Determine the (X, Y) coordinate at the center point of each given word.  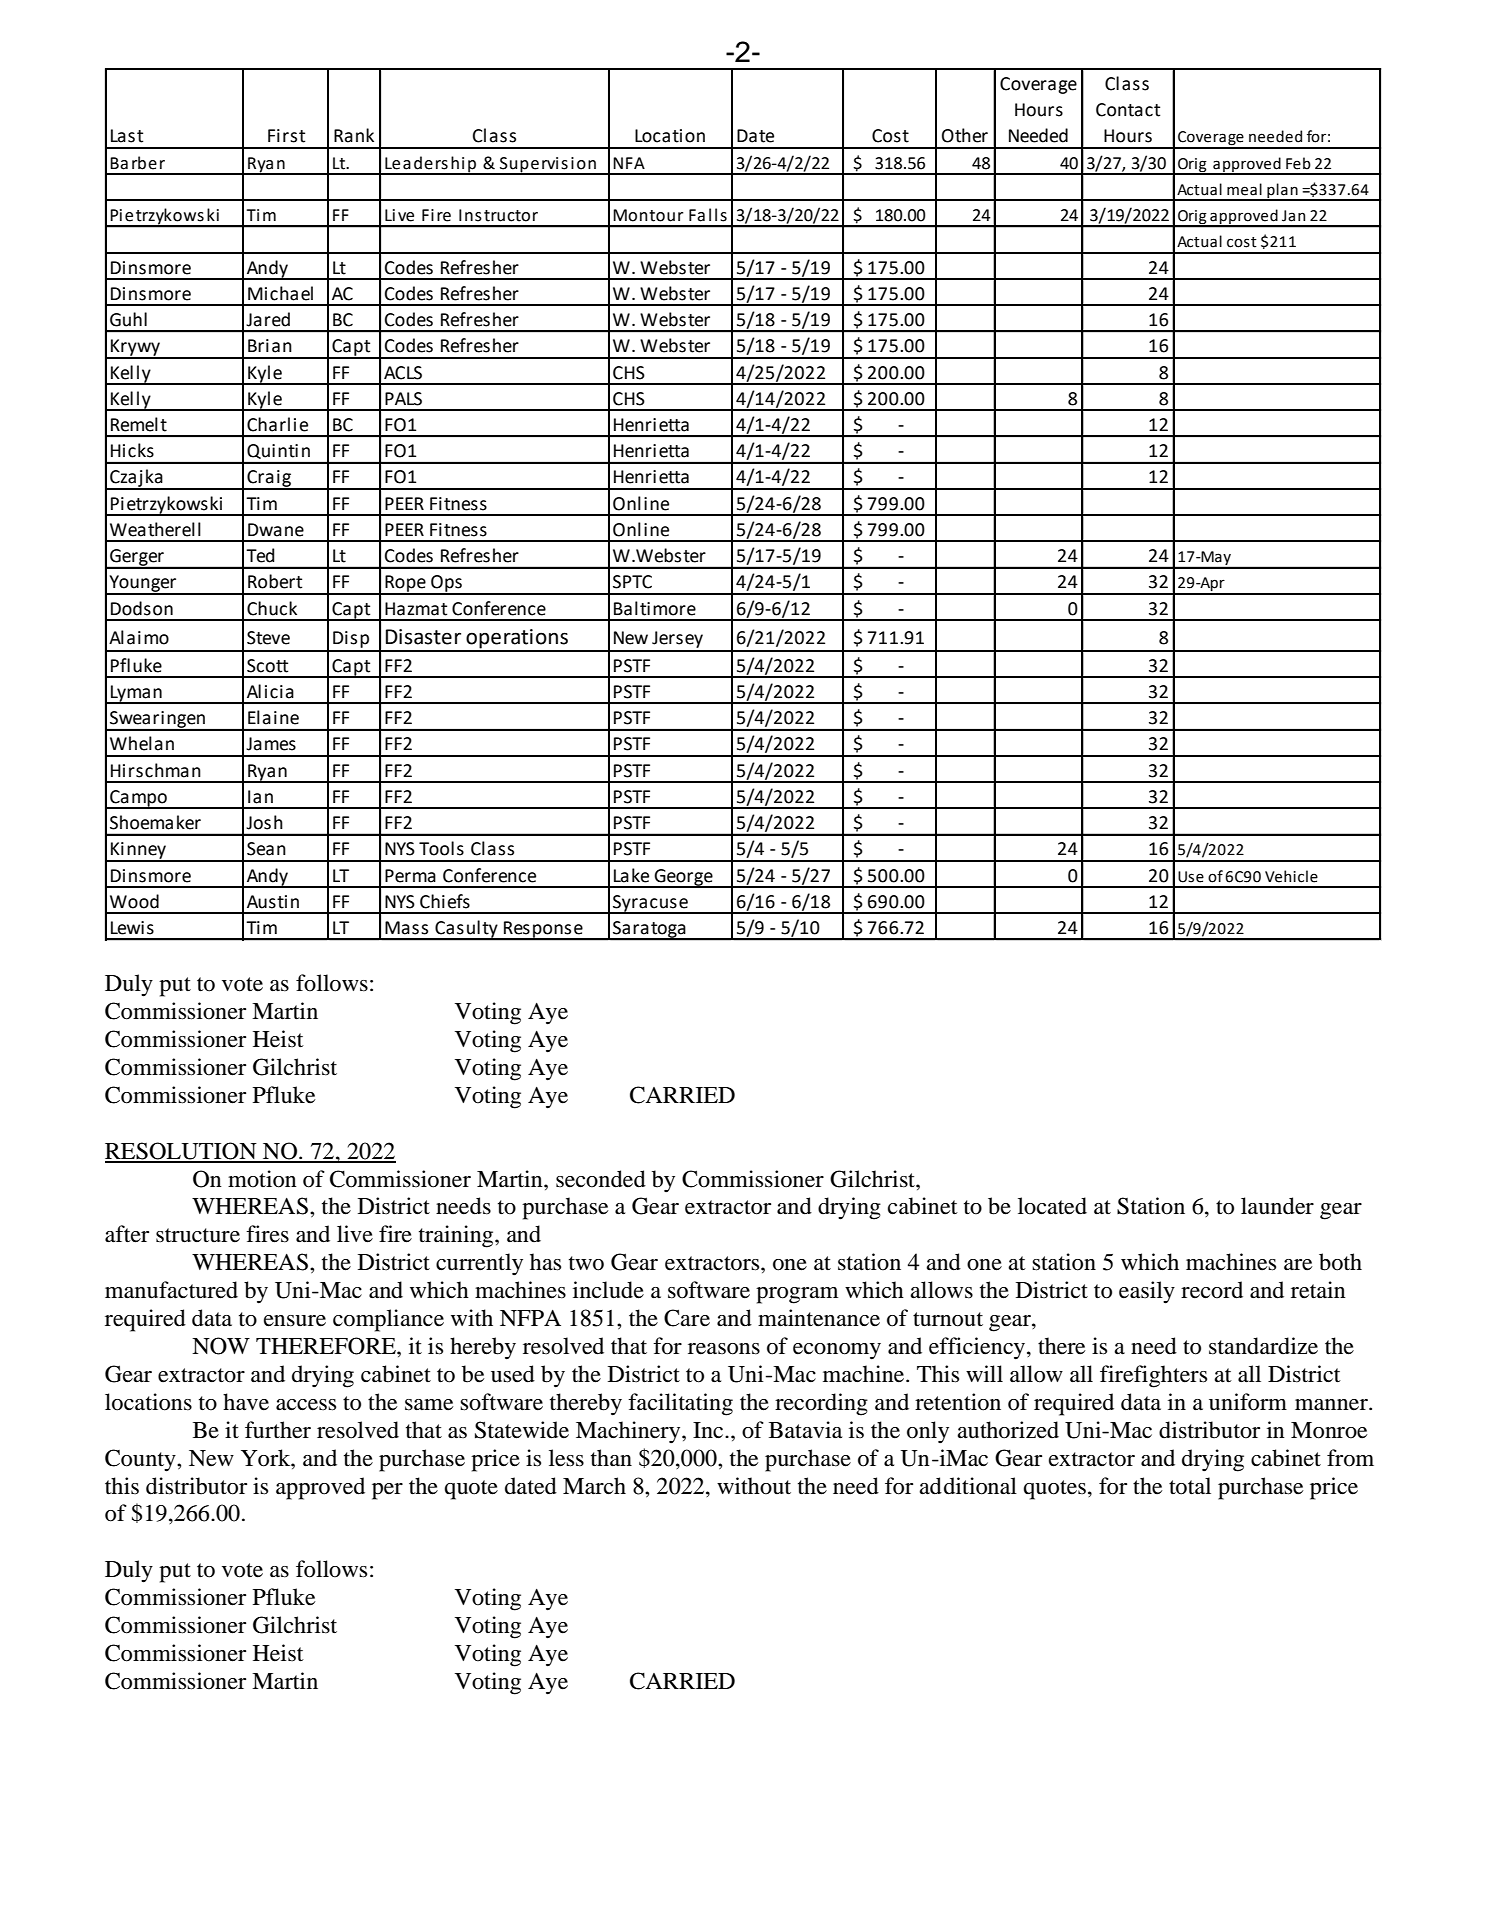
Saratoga (649, 930)
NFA (629, 163)
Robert (275, 581)
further (278, 1430)
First (286, 136)
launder (1277, 1206)
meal (1244, 189)
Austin (273, 902)
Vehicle (1291, 876)
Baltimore (655, 608)
